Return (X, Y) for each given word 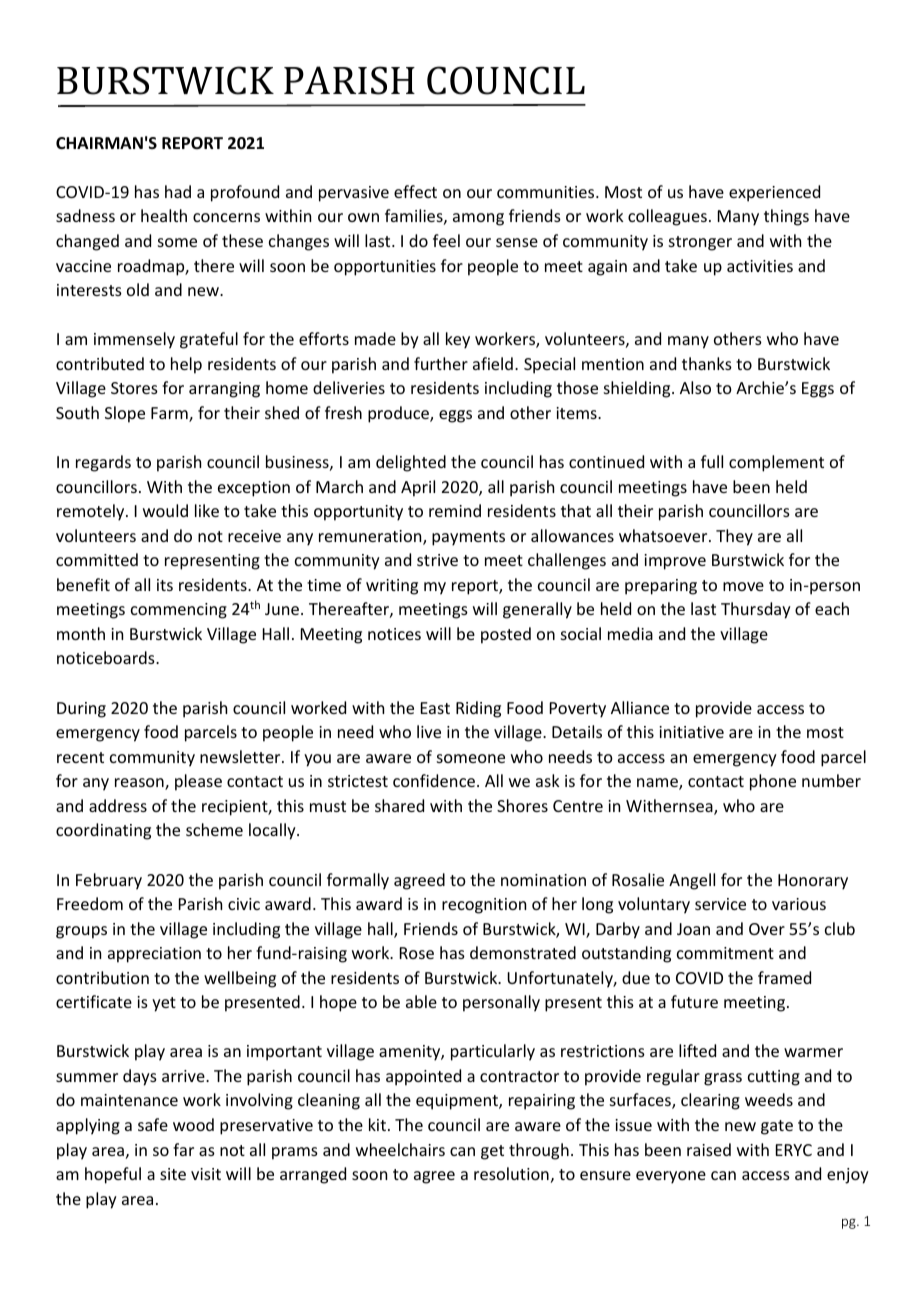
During (81, 710)
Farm (170, 414)
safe (153, 1124)
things (786, 217)
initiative (691, 732)
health (164, 215)
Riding (478, 709)
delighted (411, 463)
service (720, 904)
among (478, 219)
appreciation (154, 955)
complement (776, 463)
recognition (484, 906)
